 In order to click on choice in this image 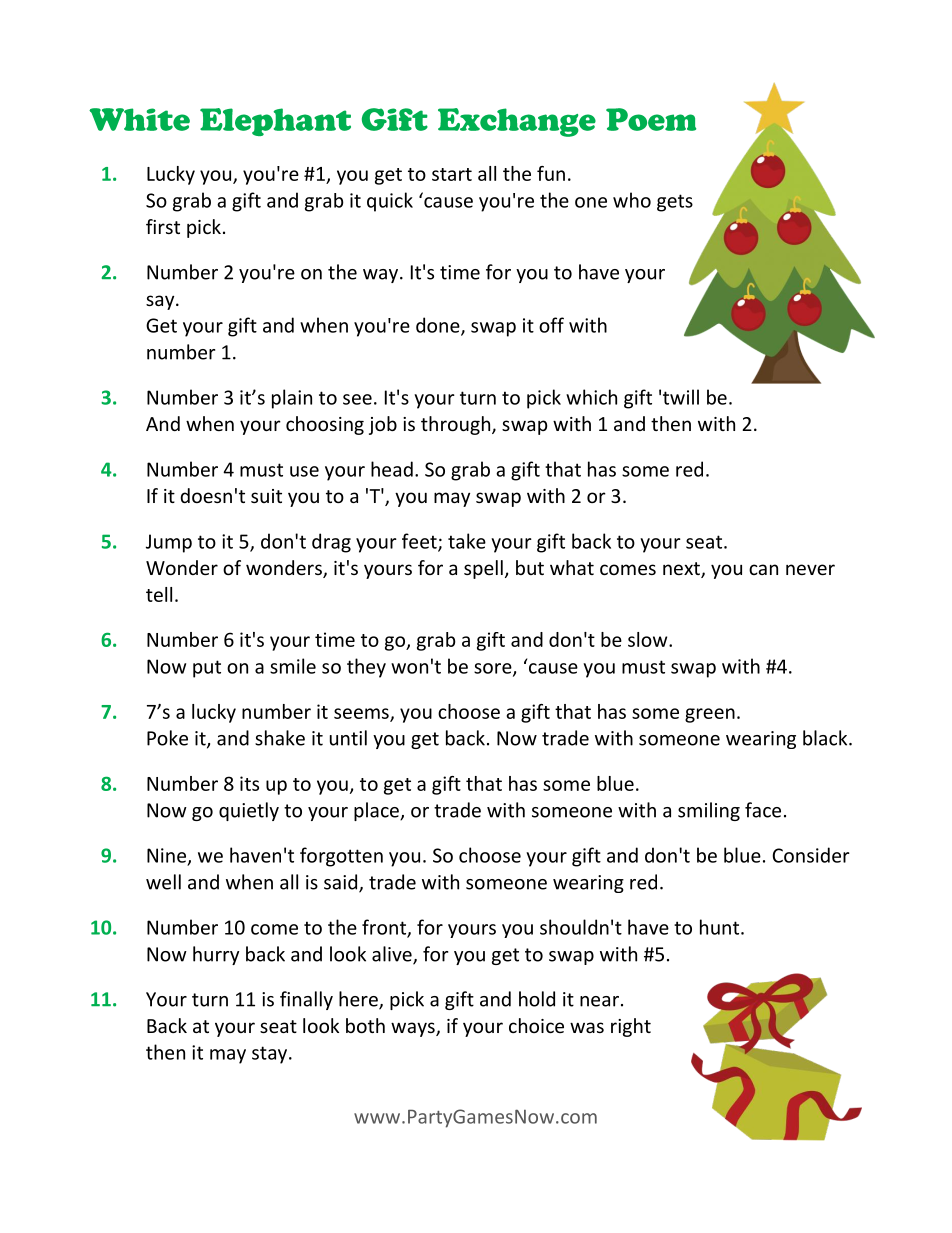, I will do `click(536, 1025)`.
